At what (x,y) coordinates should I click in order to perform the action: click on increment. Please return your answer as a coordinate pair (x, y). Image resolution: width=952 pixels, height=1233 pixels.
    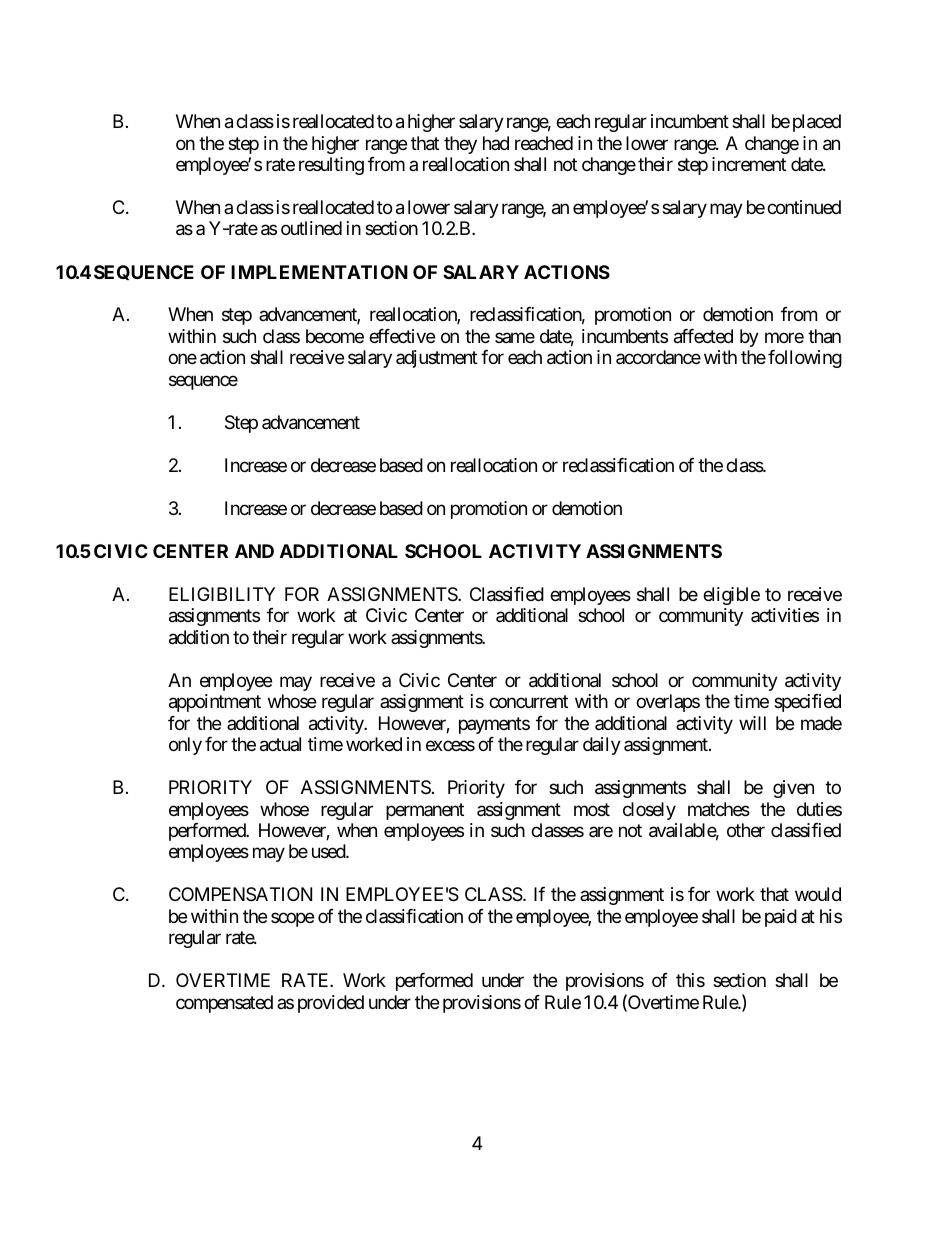
    Looking at the image, I should click on (749, 164).
